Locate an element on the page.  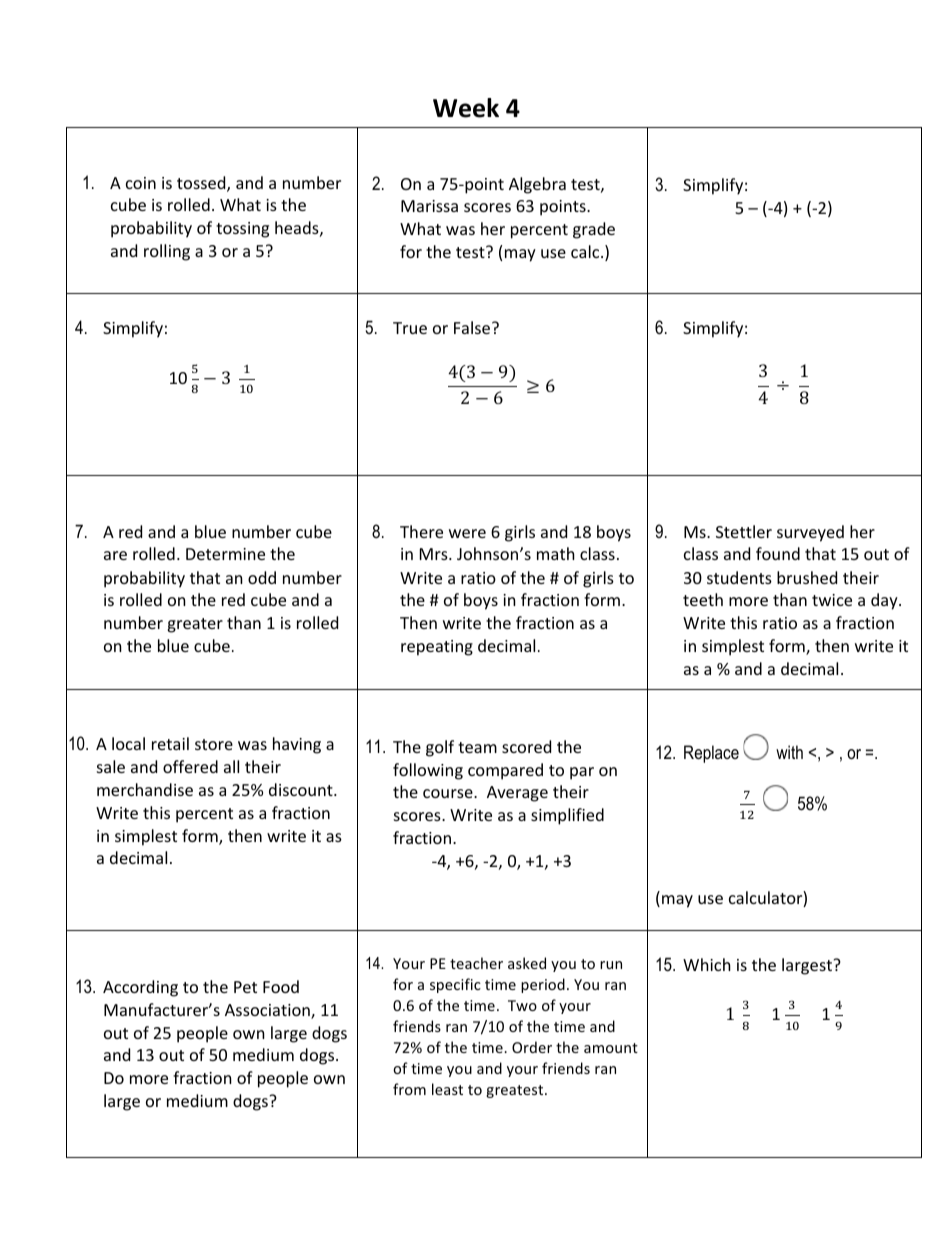
brushed is located at coordinates (807, 577).
